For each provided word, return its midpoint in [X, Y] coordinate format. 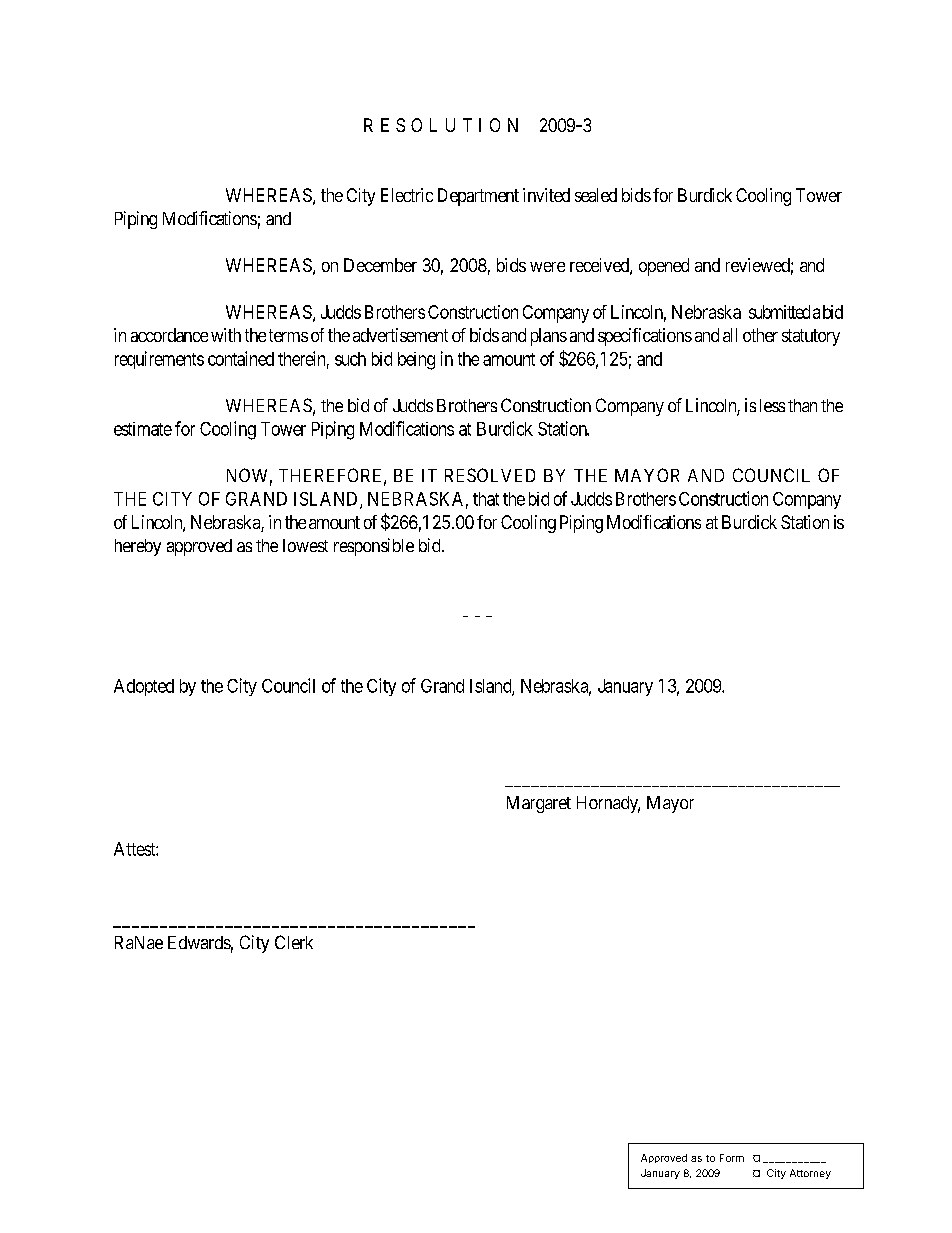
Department [478, 197]
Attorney [810, 1174]
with [226, 335]
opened [664, 267]
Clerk [294, 942]
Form [732, 1158]
